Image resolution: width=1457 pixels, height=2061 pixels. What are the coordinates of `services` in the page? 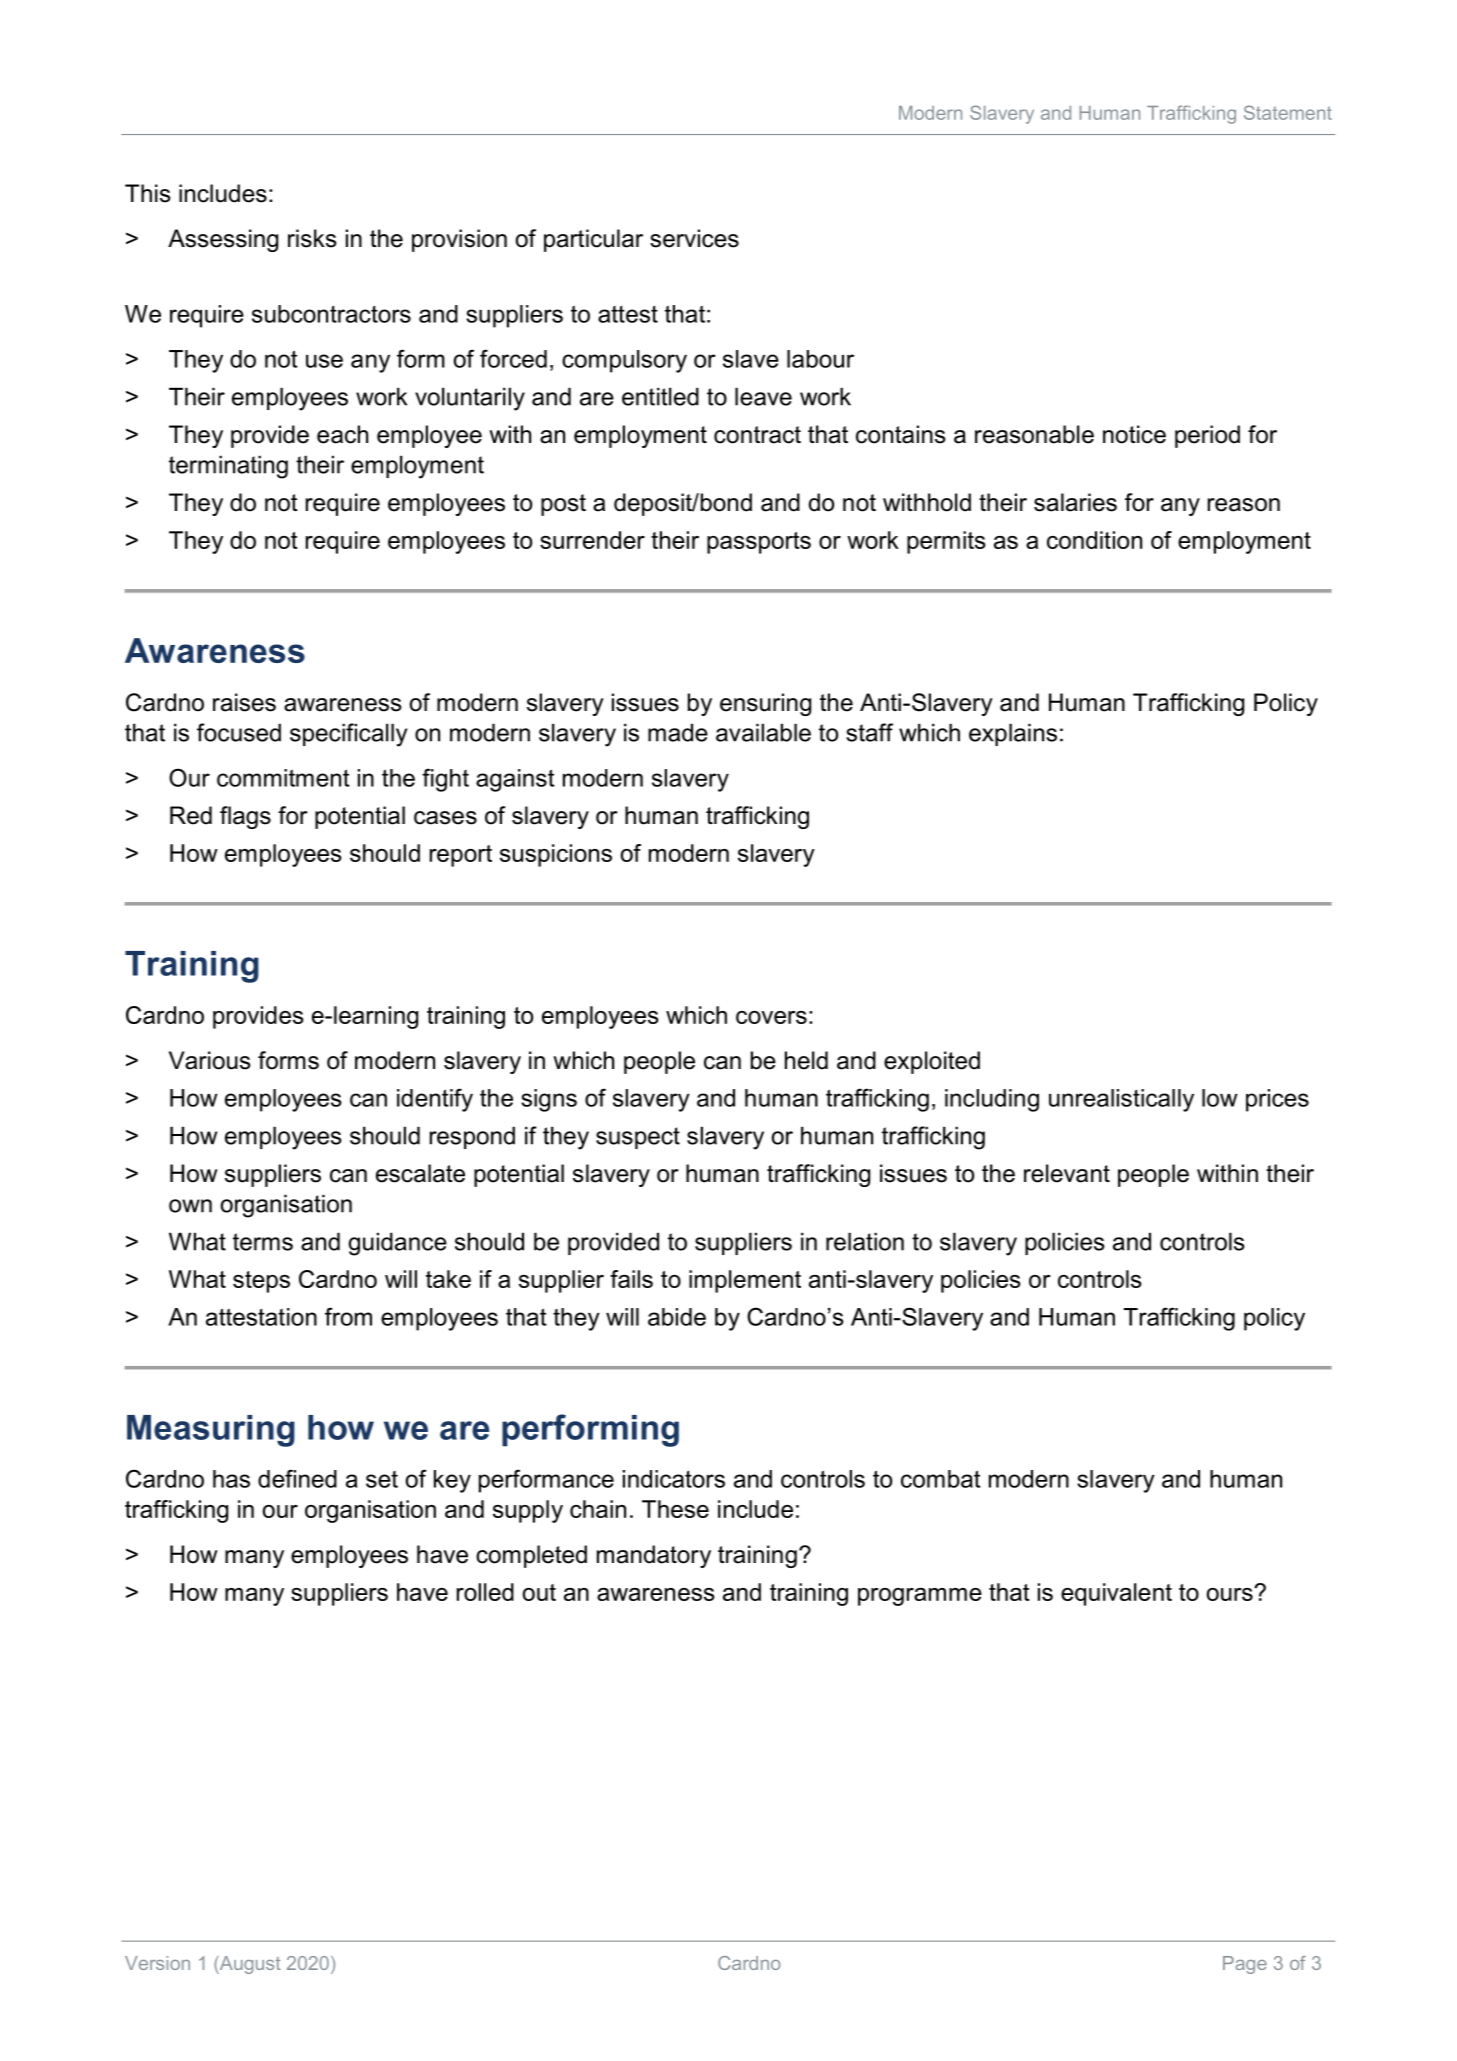 It's located at (694, 238).
